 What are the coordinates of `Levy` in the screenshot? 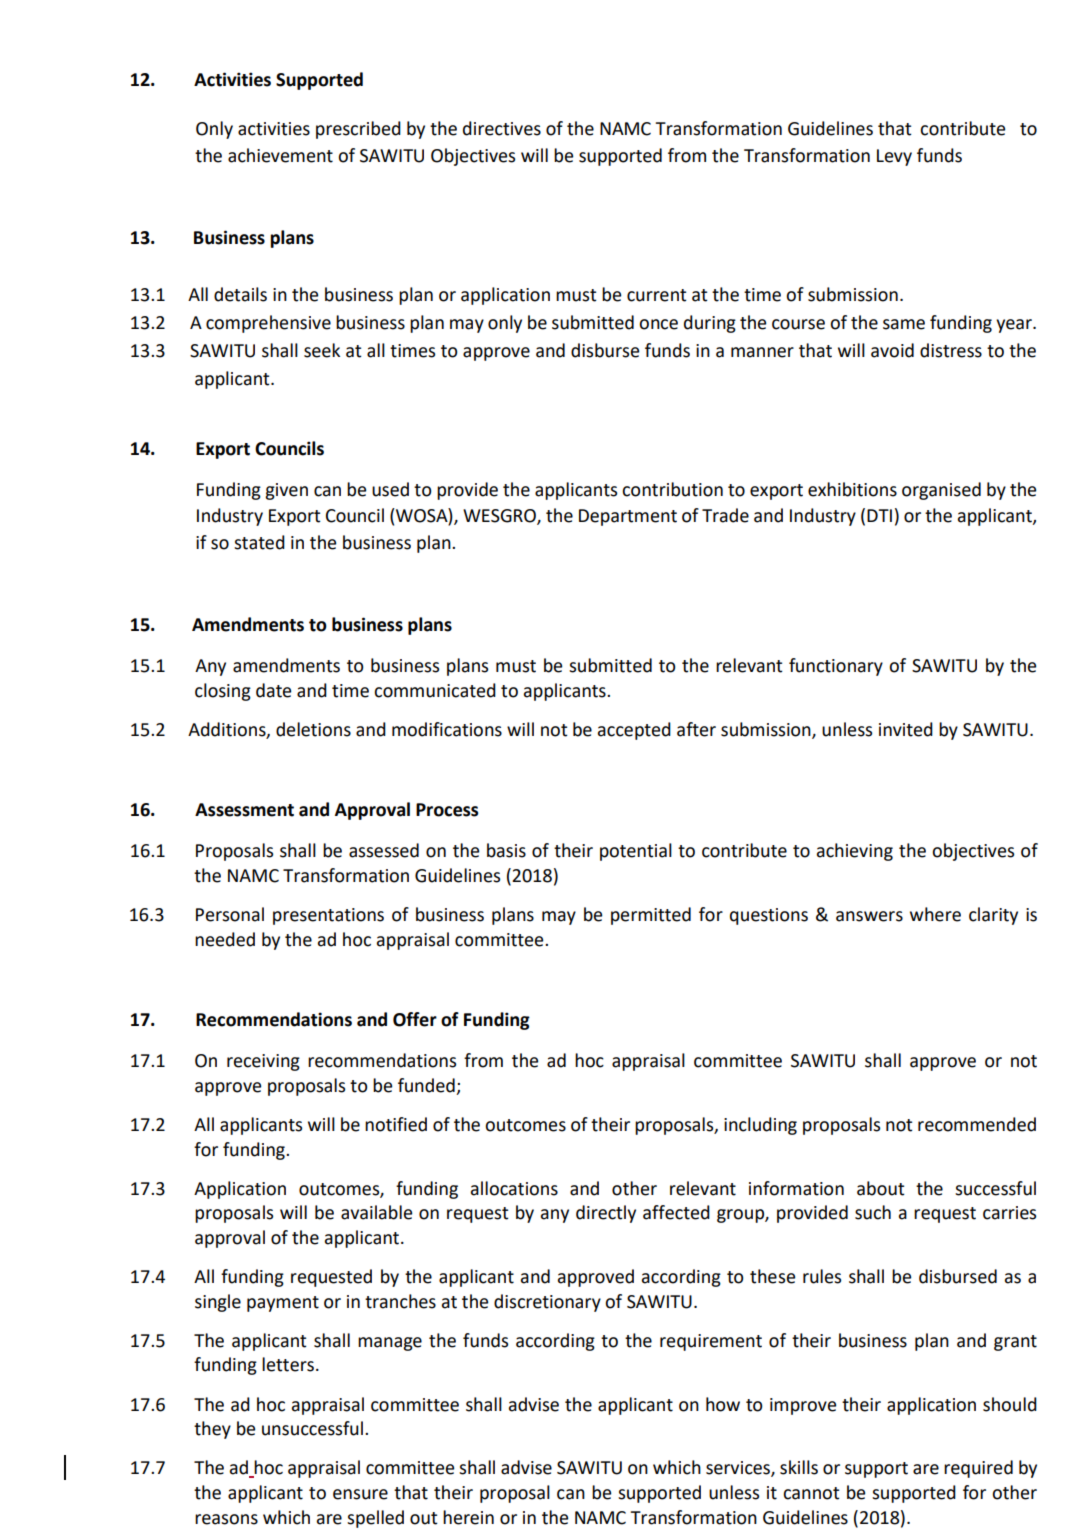 It's located at (894, 157).
